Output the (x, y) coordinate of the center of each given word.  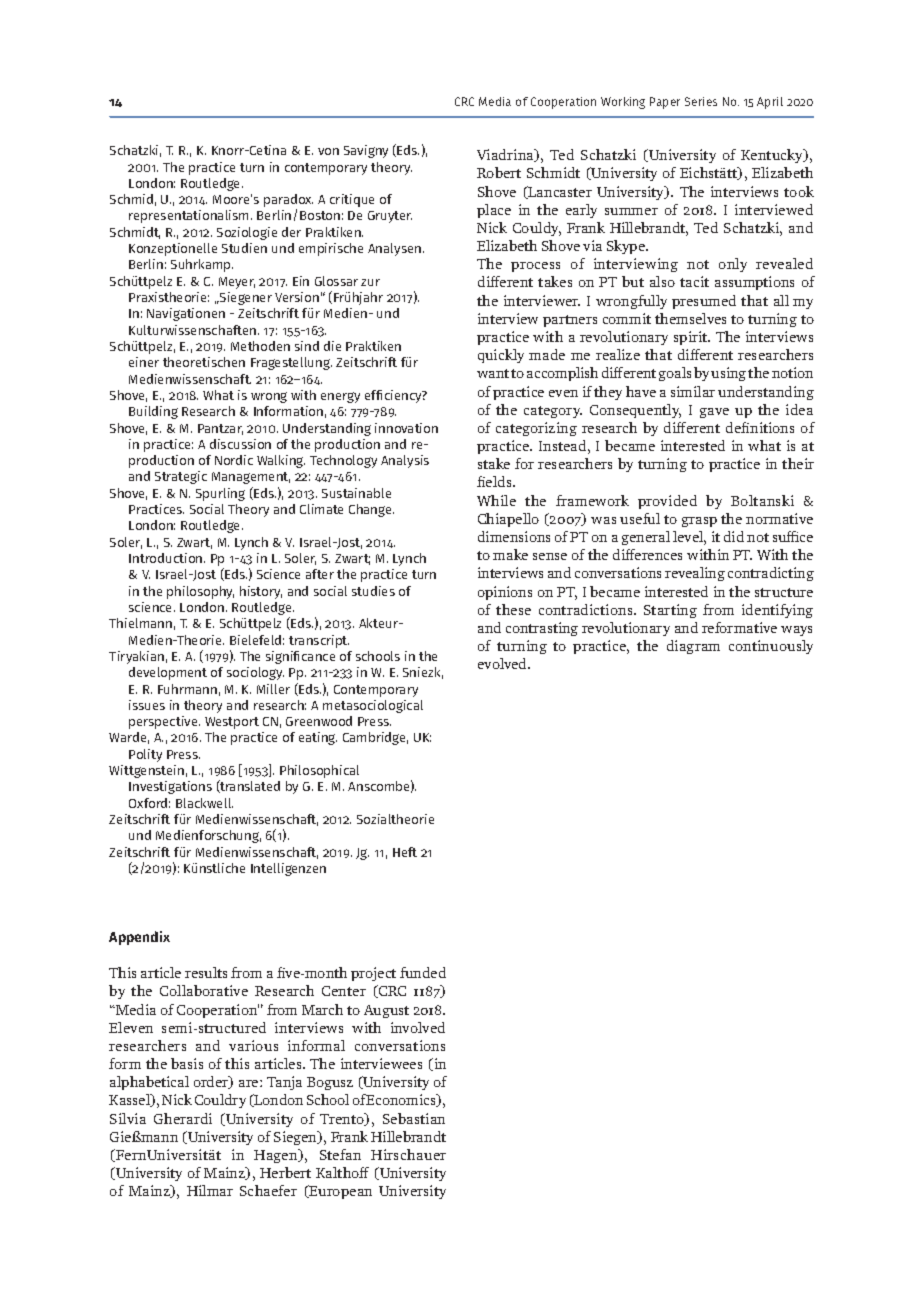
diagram (693, 647)
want (494, 373)
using (728, 374)
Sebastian (414, 1118)
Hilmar (210, 1190)
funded (423, 972)
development (168, 673)
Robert (499, 172)
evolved (503, 663)
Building (153, 412)
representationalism (188, 216)
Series (701, 101)
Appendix (139, 938)
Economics (402, 1100)
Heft (405, 852)
